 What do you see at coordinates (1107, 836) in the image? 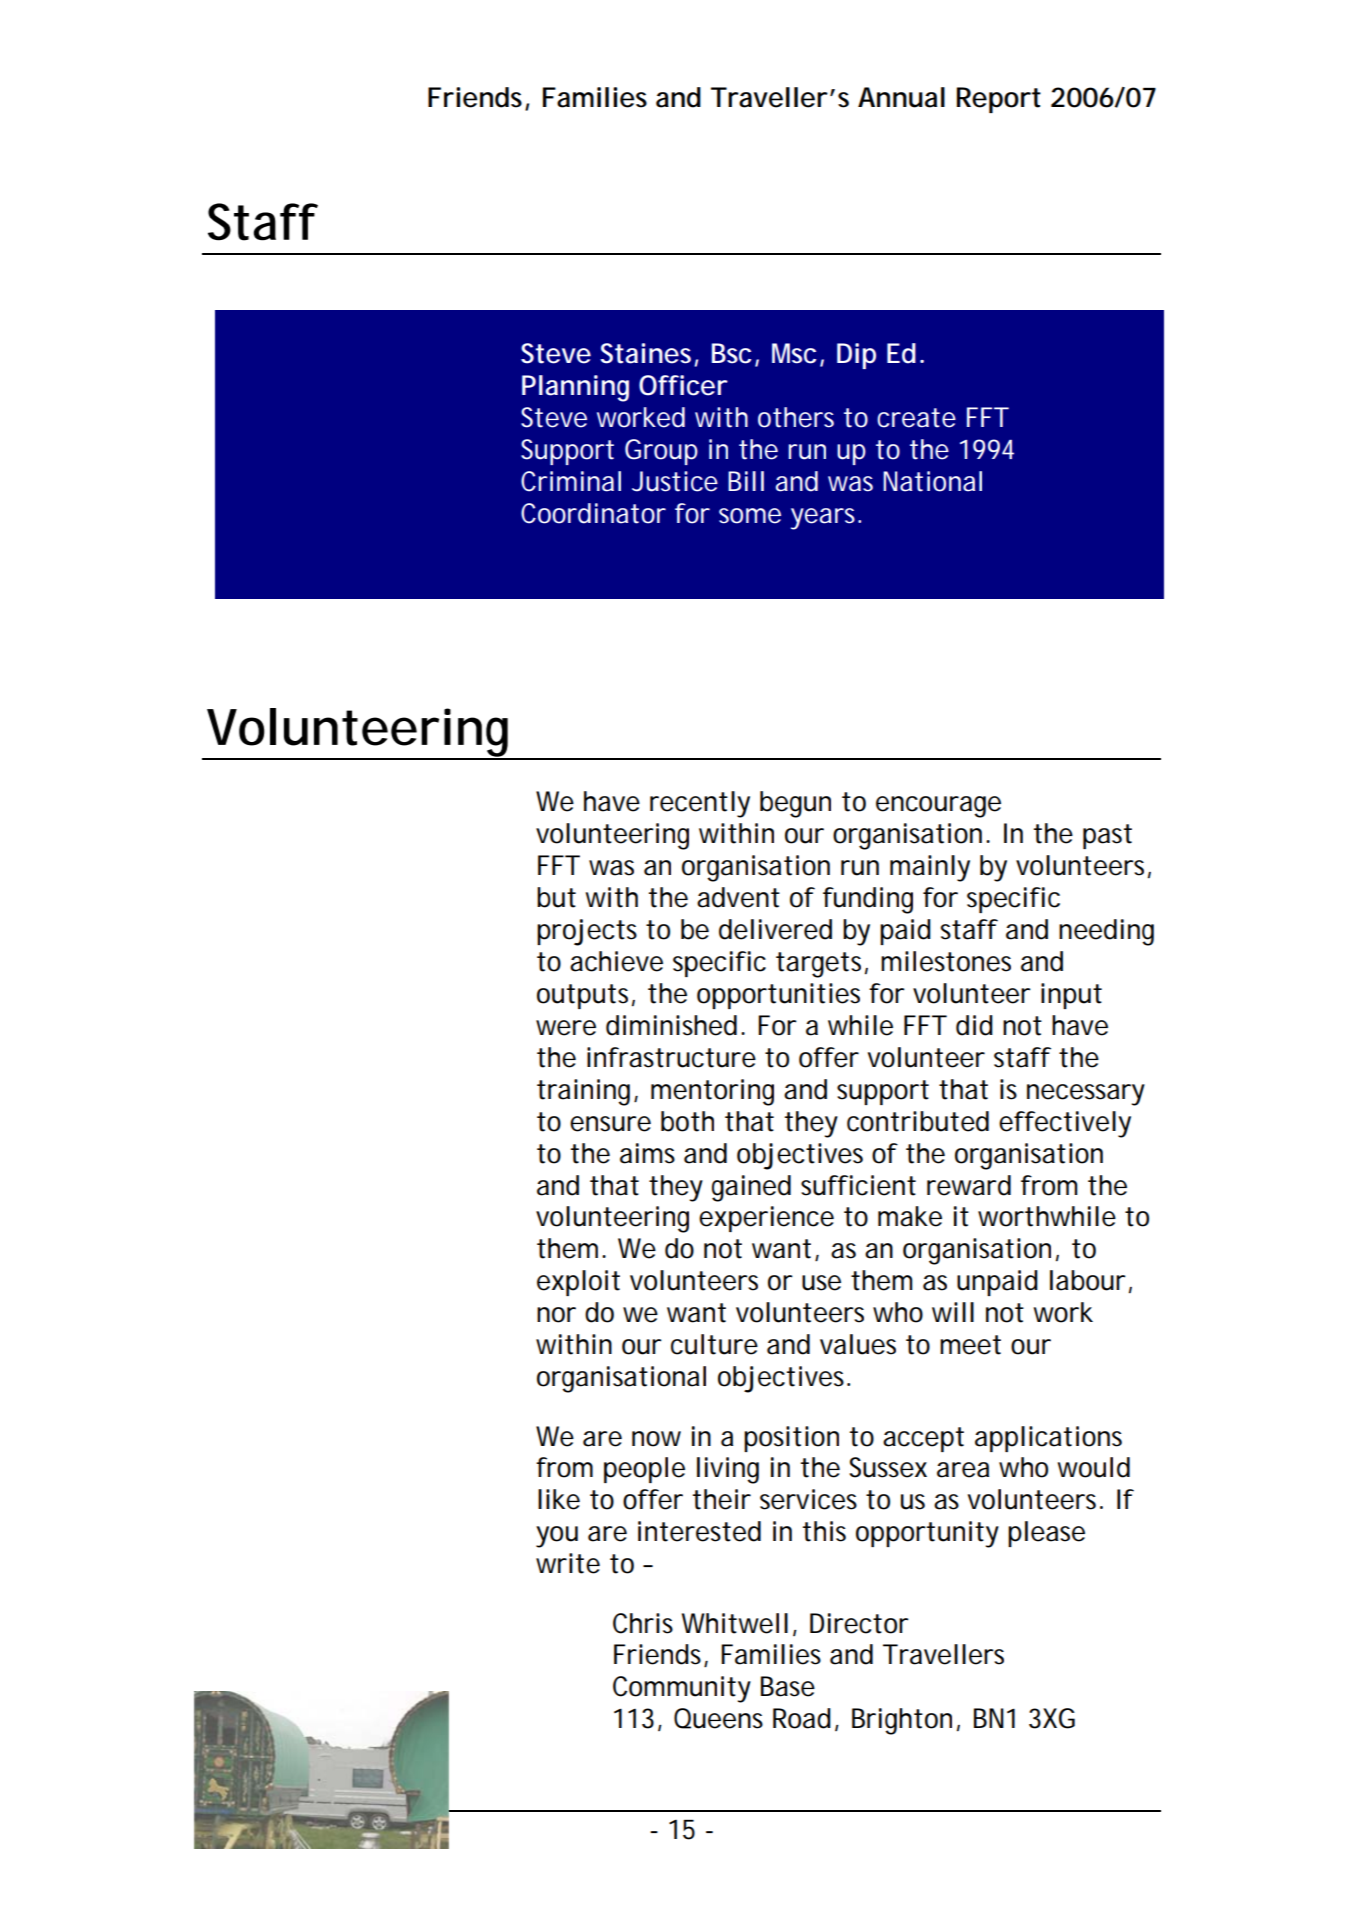
I see `past` at bounding box center [1107, 836].
